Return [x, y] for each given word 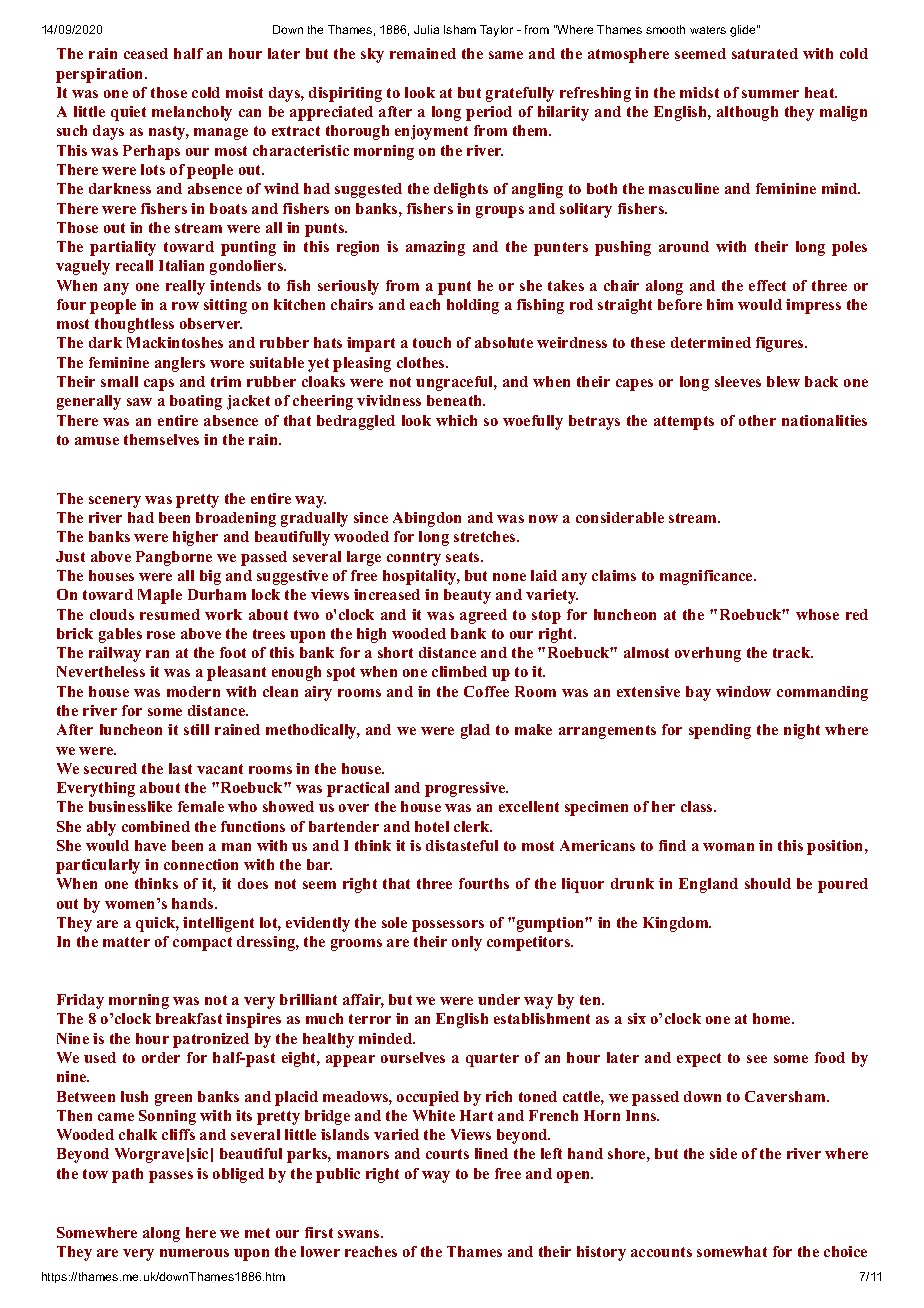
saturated [765, 53]
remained [423, 53]
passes [171, 1177]
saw [139, 402]
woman [728, 847]
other [757, 420]
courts [447, 1154]
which [456, 420]
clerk [473, 826]
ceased [146, 53]
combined [156, 826]
